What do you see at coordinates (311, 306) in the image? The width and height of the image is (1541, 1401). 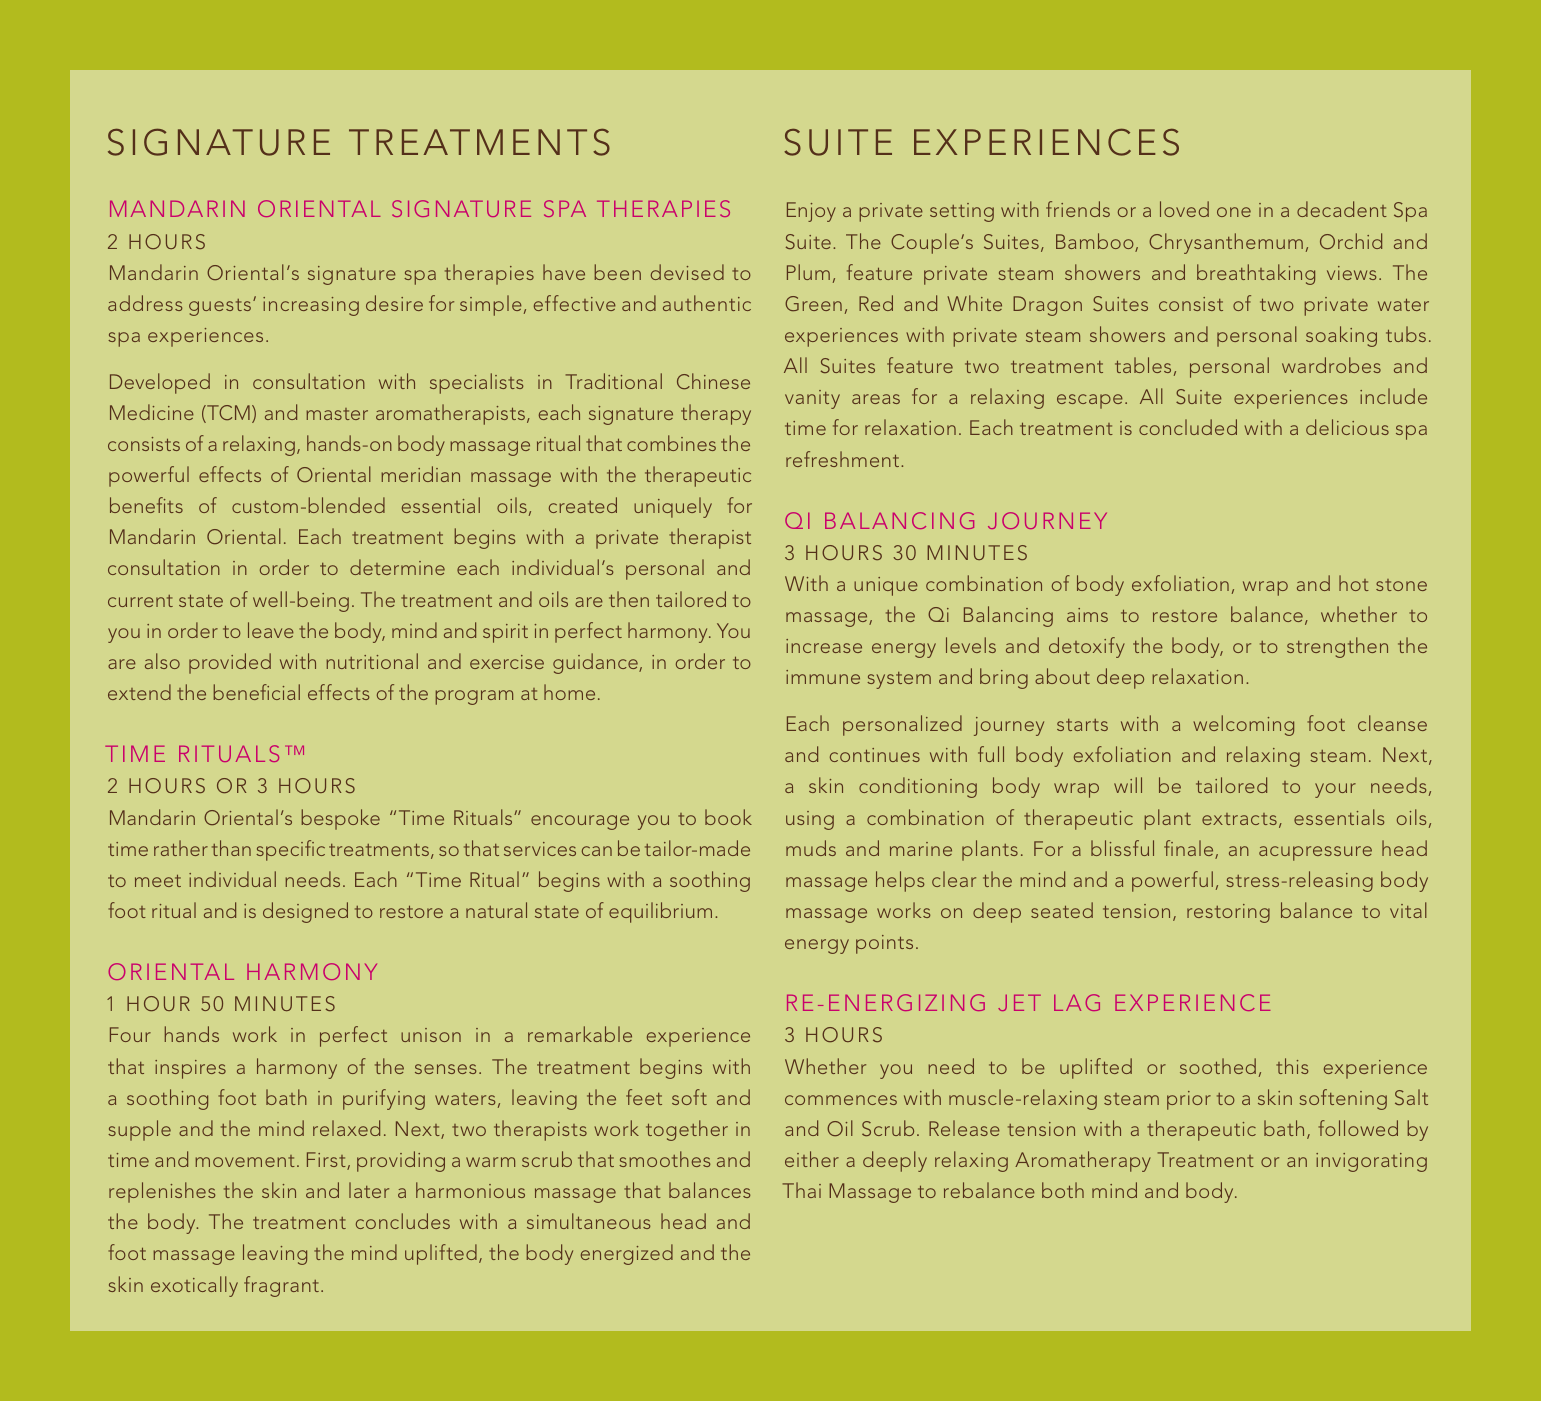 I see `increasing` at bounding box center [311, 306].
